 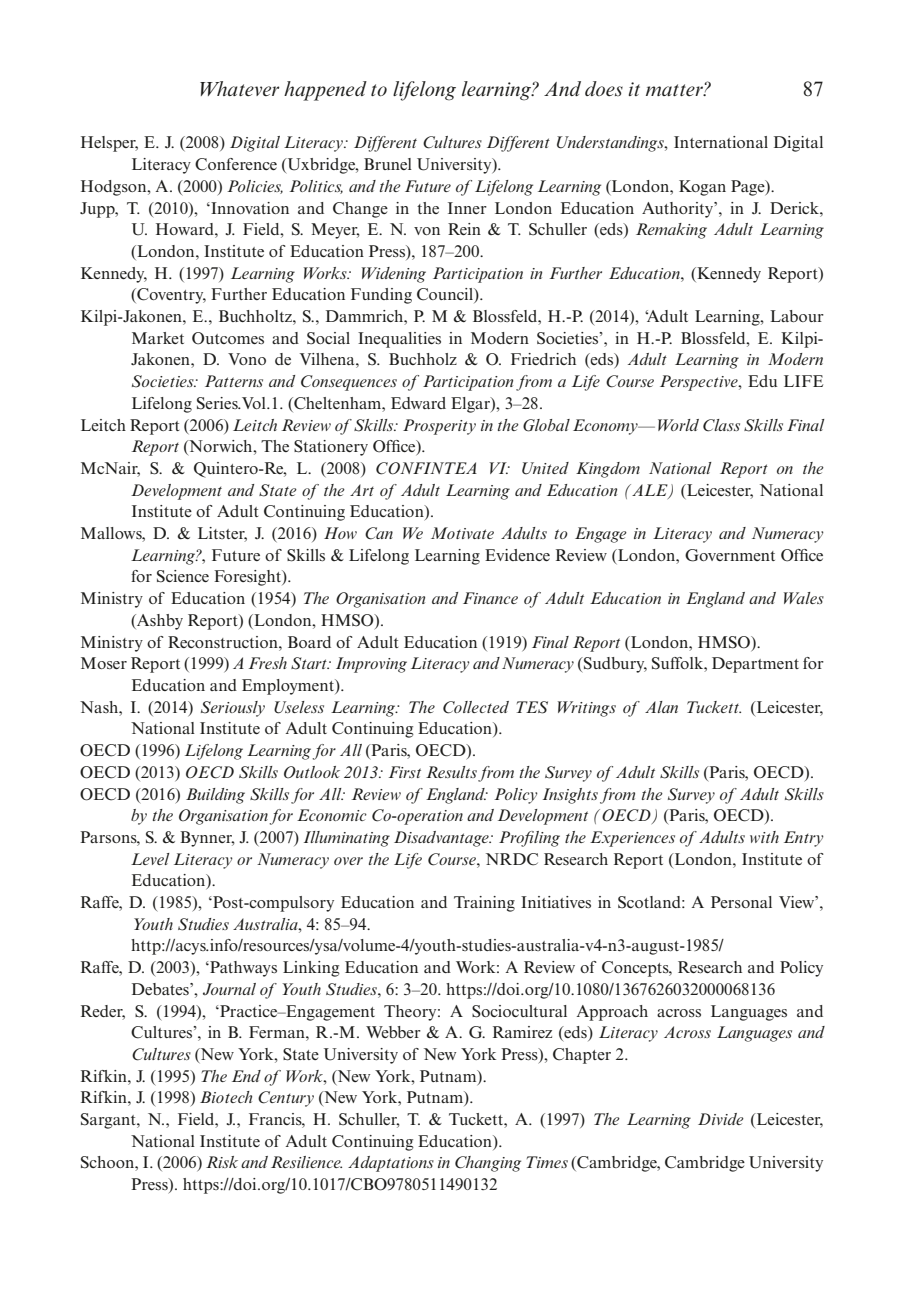 I want to click on Patterns, so click(x=234, y=381).
